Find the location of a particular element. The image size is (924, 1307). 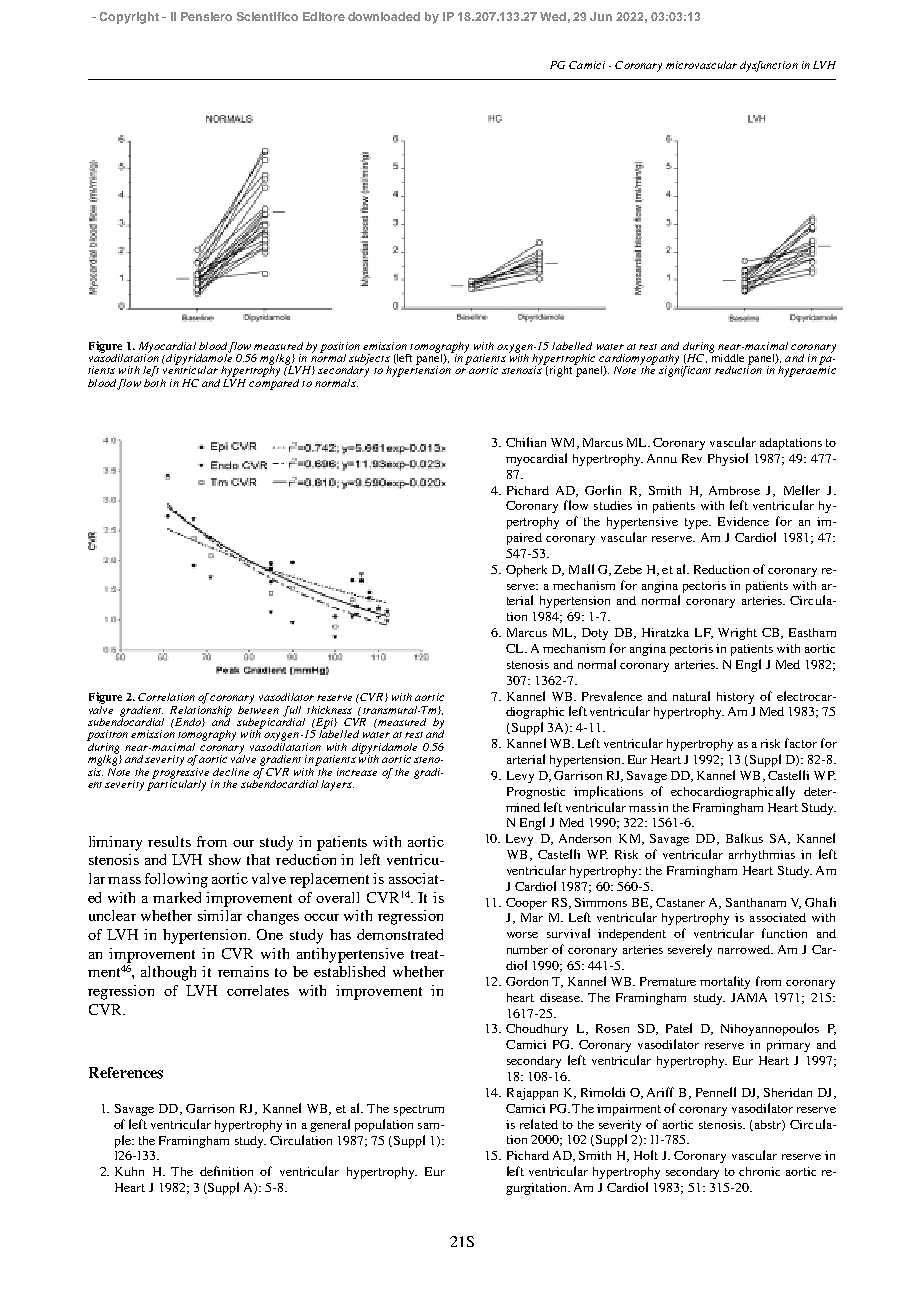

Mall is located at coordinates (581, 569).
